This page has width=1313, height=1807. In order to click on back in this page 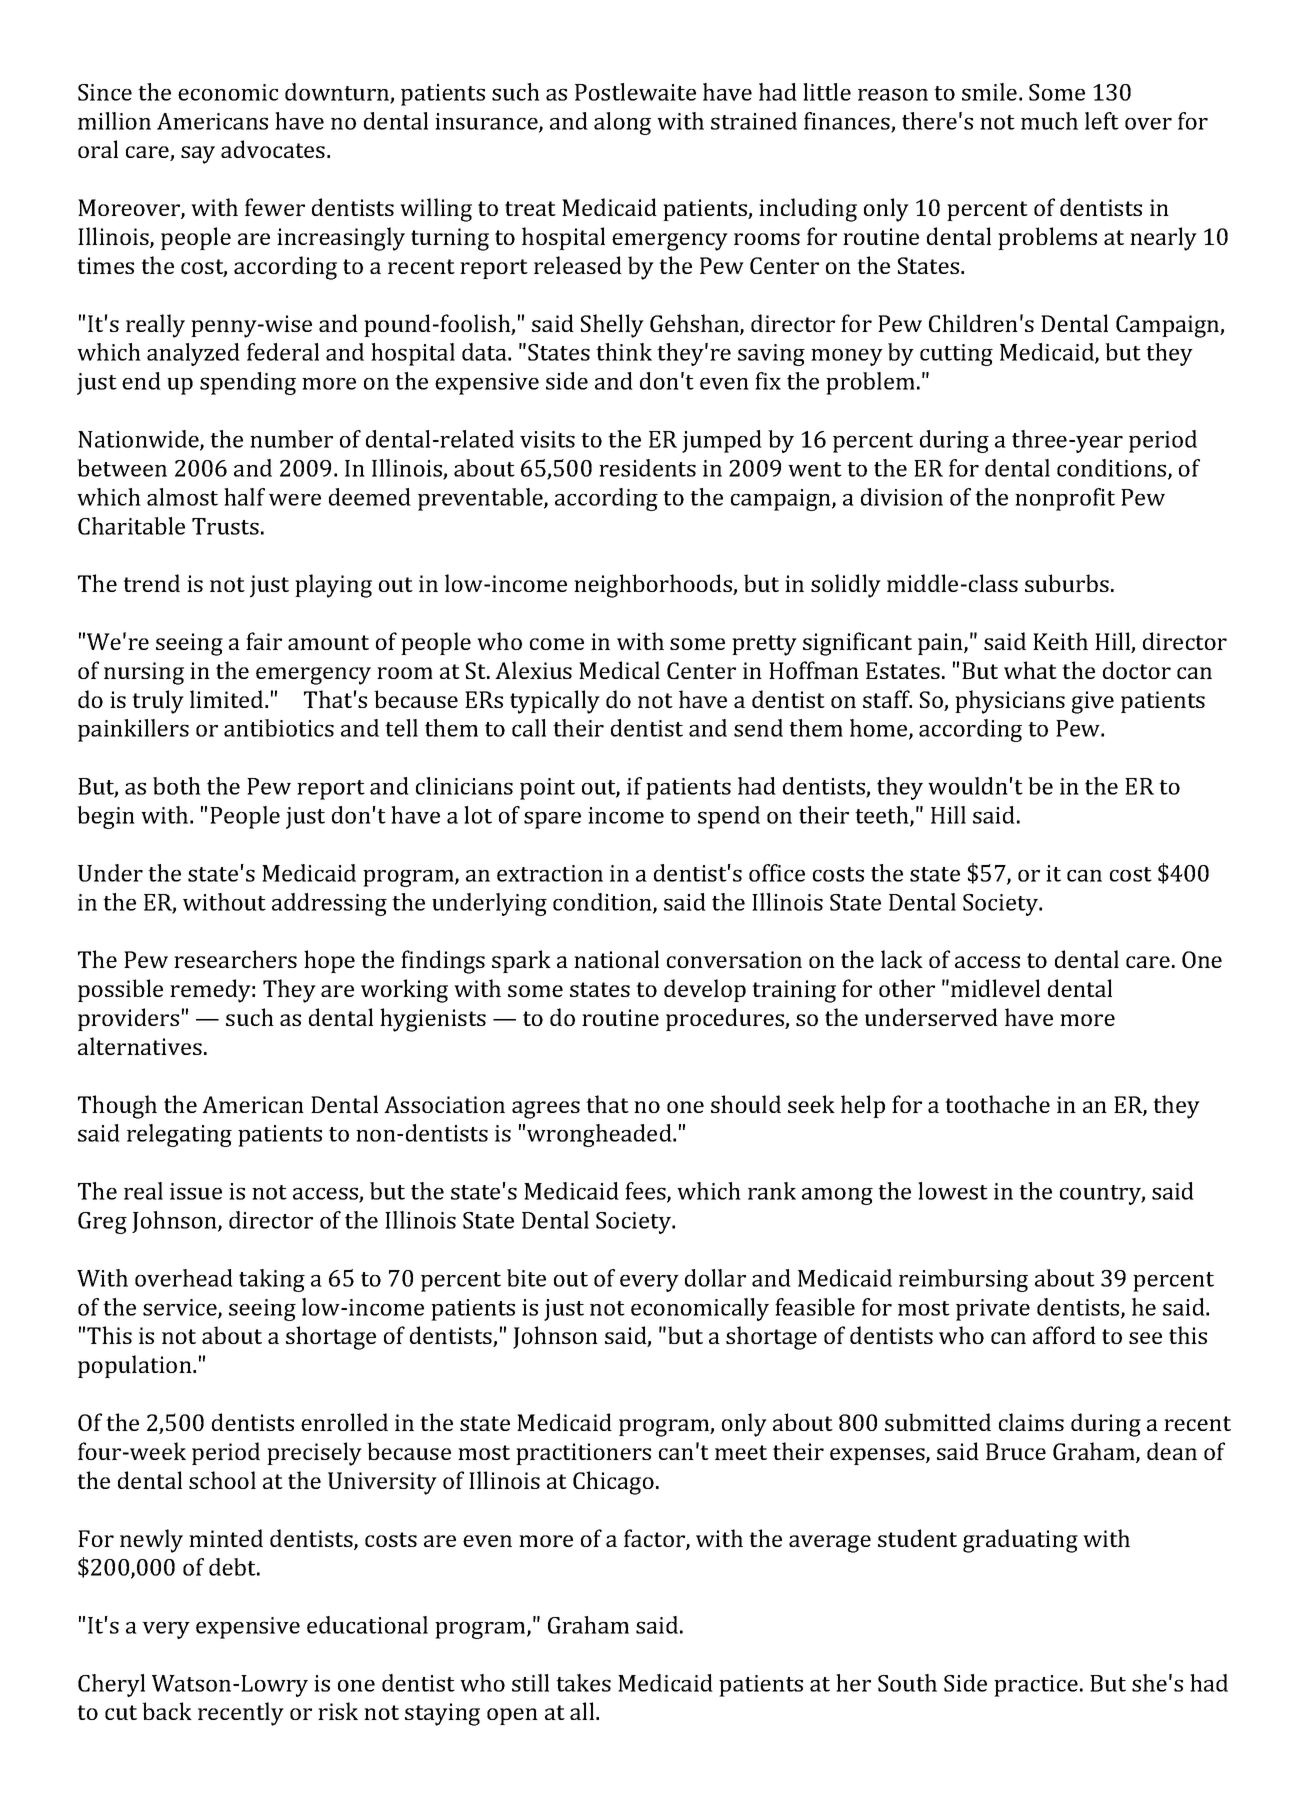, I will do `click(167, 1711)`.
